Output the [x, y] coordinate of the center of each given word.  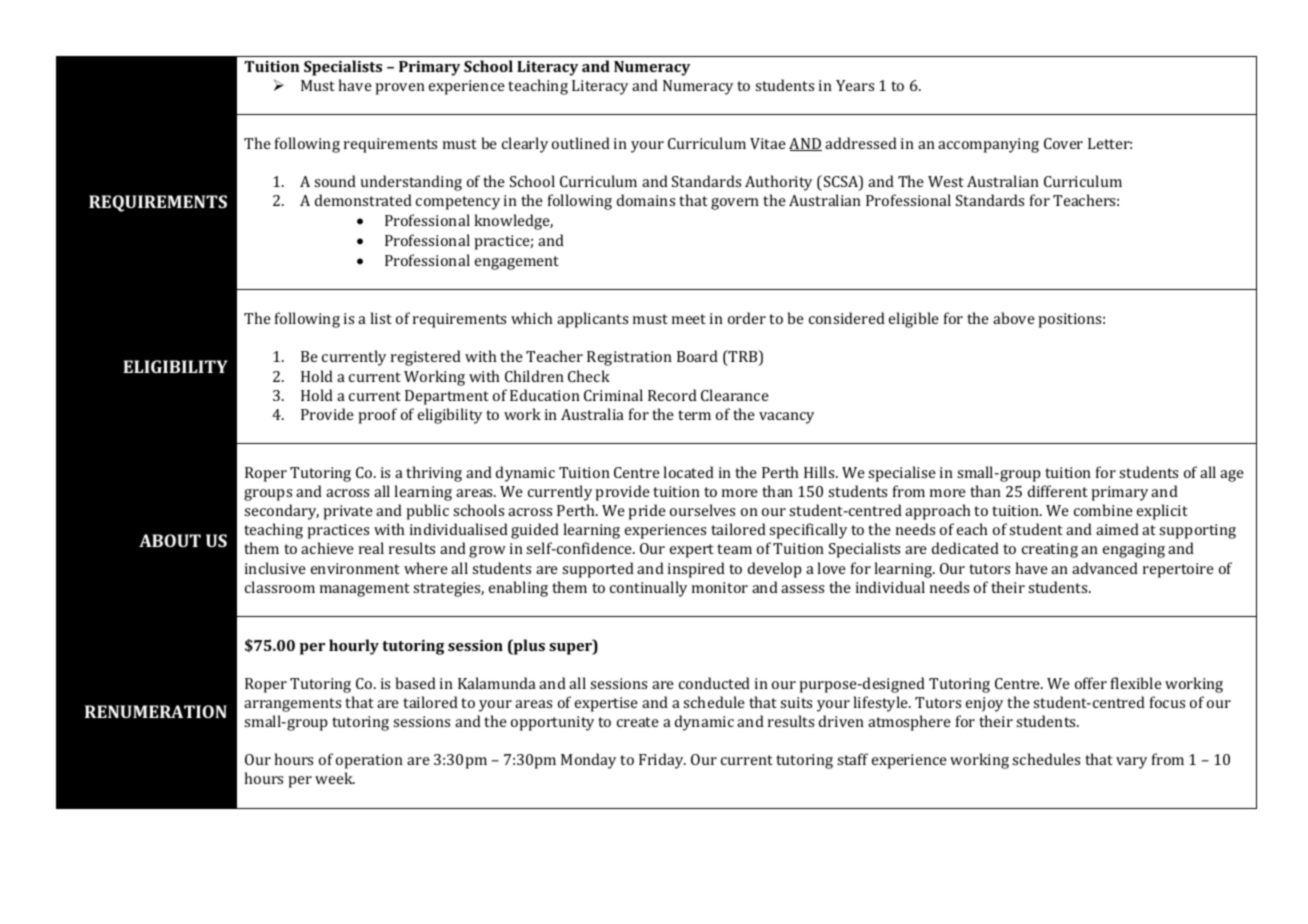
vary [1131, 763]
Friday [662, 761]
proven [400, 89]
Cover [1063, 143]
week [335, 778]
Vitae [768, 143]
